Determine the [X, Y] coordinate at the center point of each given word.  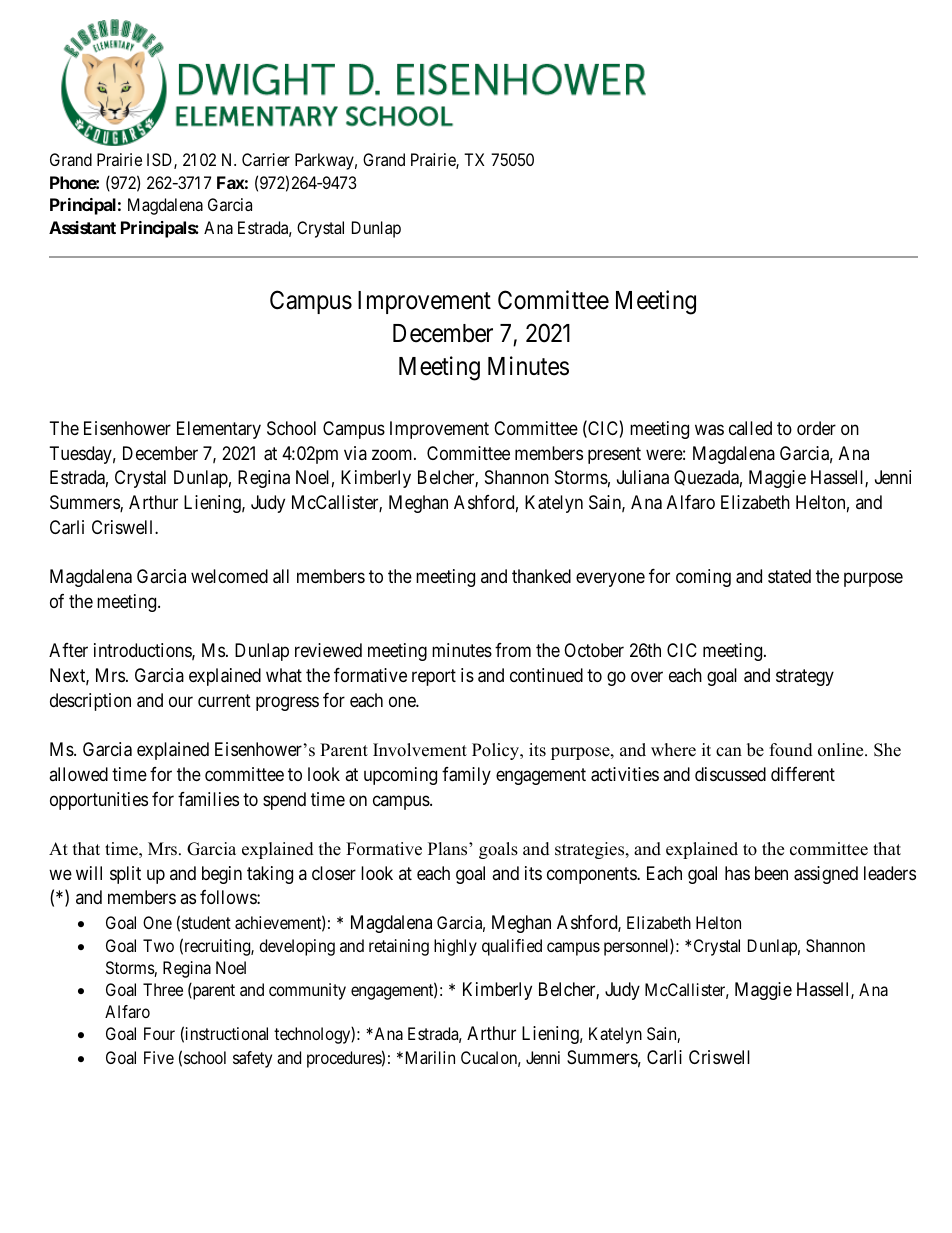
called [750, 428]
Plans [449, 849]
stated [789, 576]
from [513, 650]
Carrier [266, 159]
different [803, 774]
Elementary [219, 430]
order [816, 428]
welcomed [229, 576]
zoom [393, 454]
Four [159, 1033]
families [208, 799]
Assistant [82, 227]
